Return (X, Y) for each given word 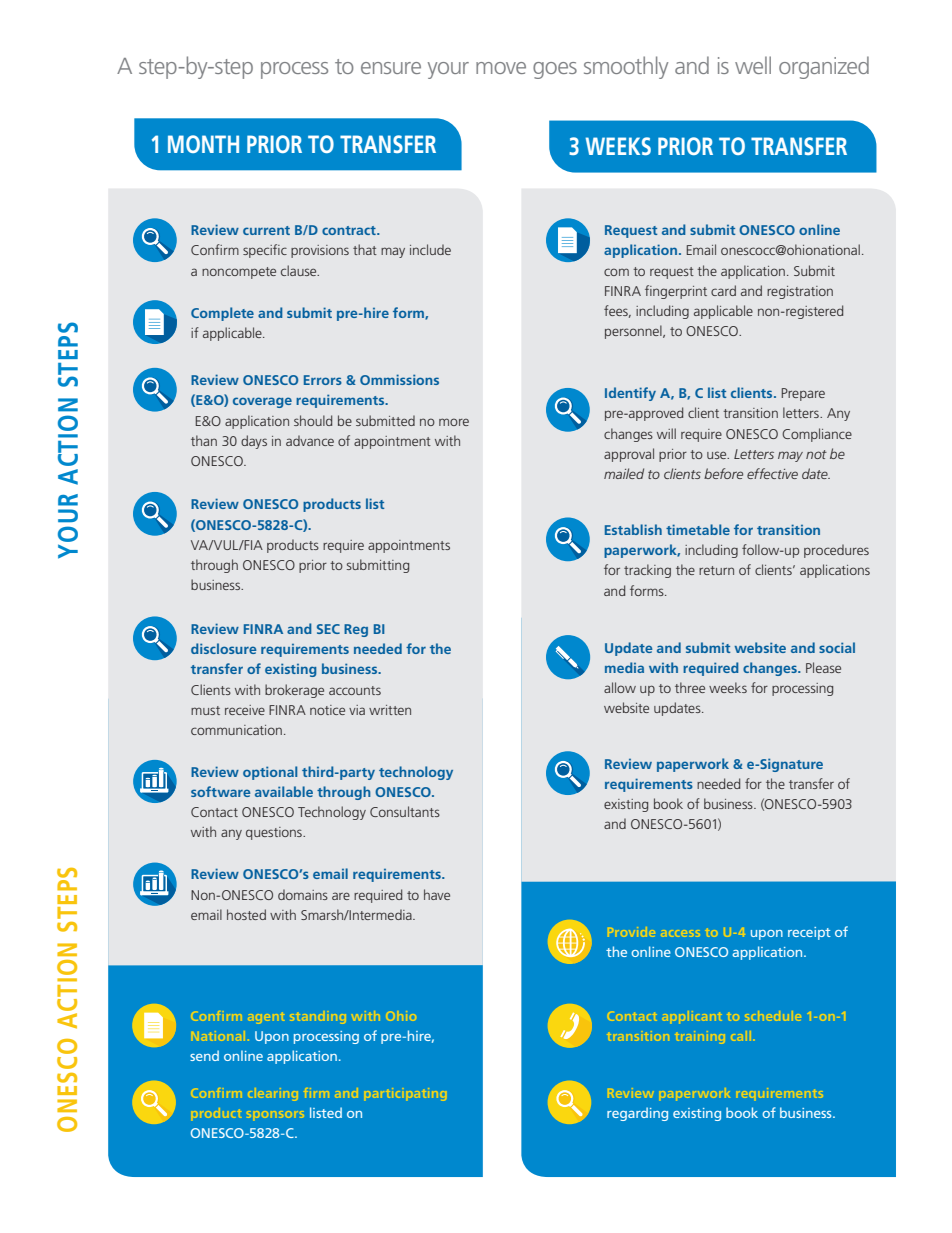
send (204, 1055)
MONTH (203, 144)
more (454, 422)
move (501, 68)
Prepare (803, 394)
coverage (262, 402)
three (690, 687)
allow (620, 687)
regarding (637, 1114)
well (753, 65)
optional (270, 773)
